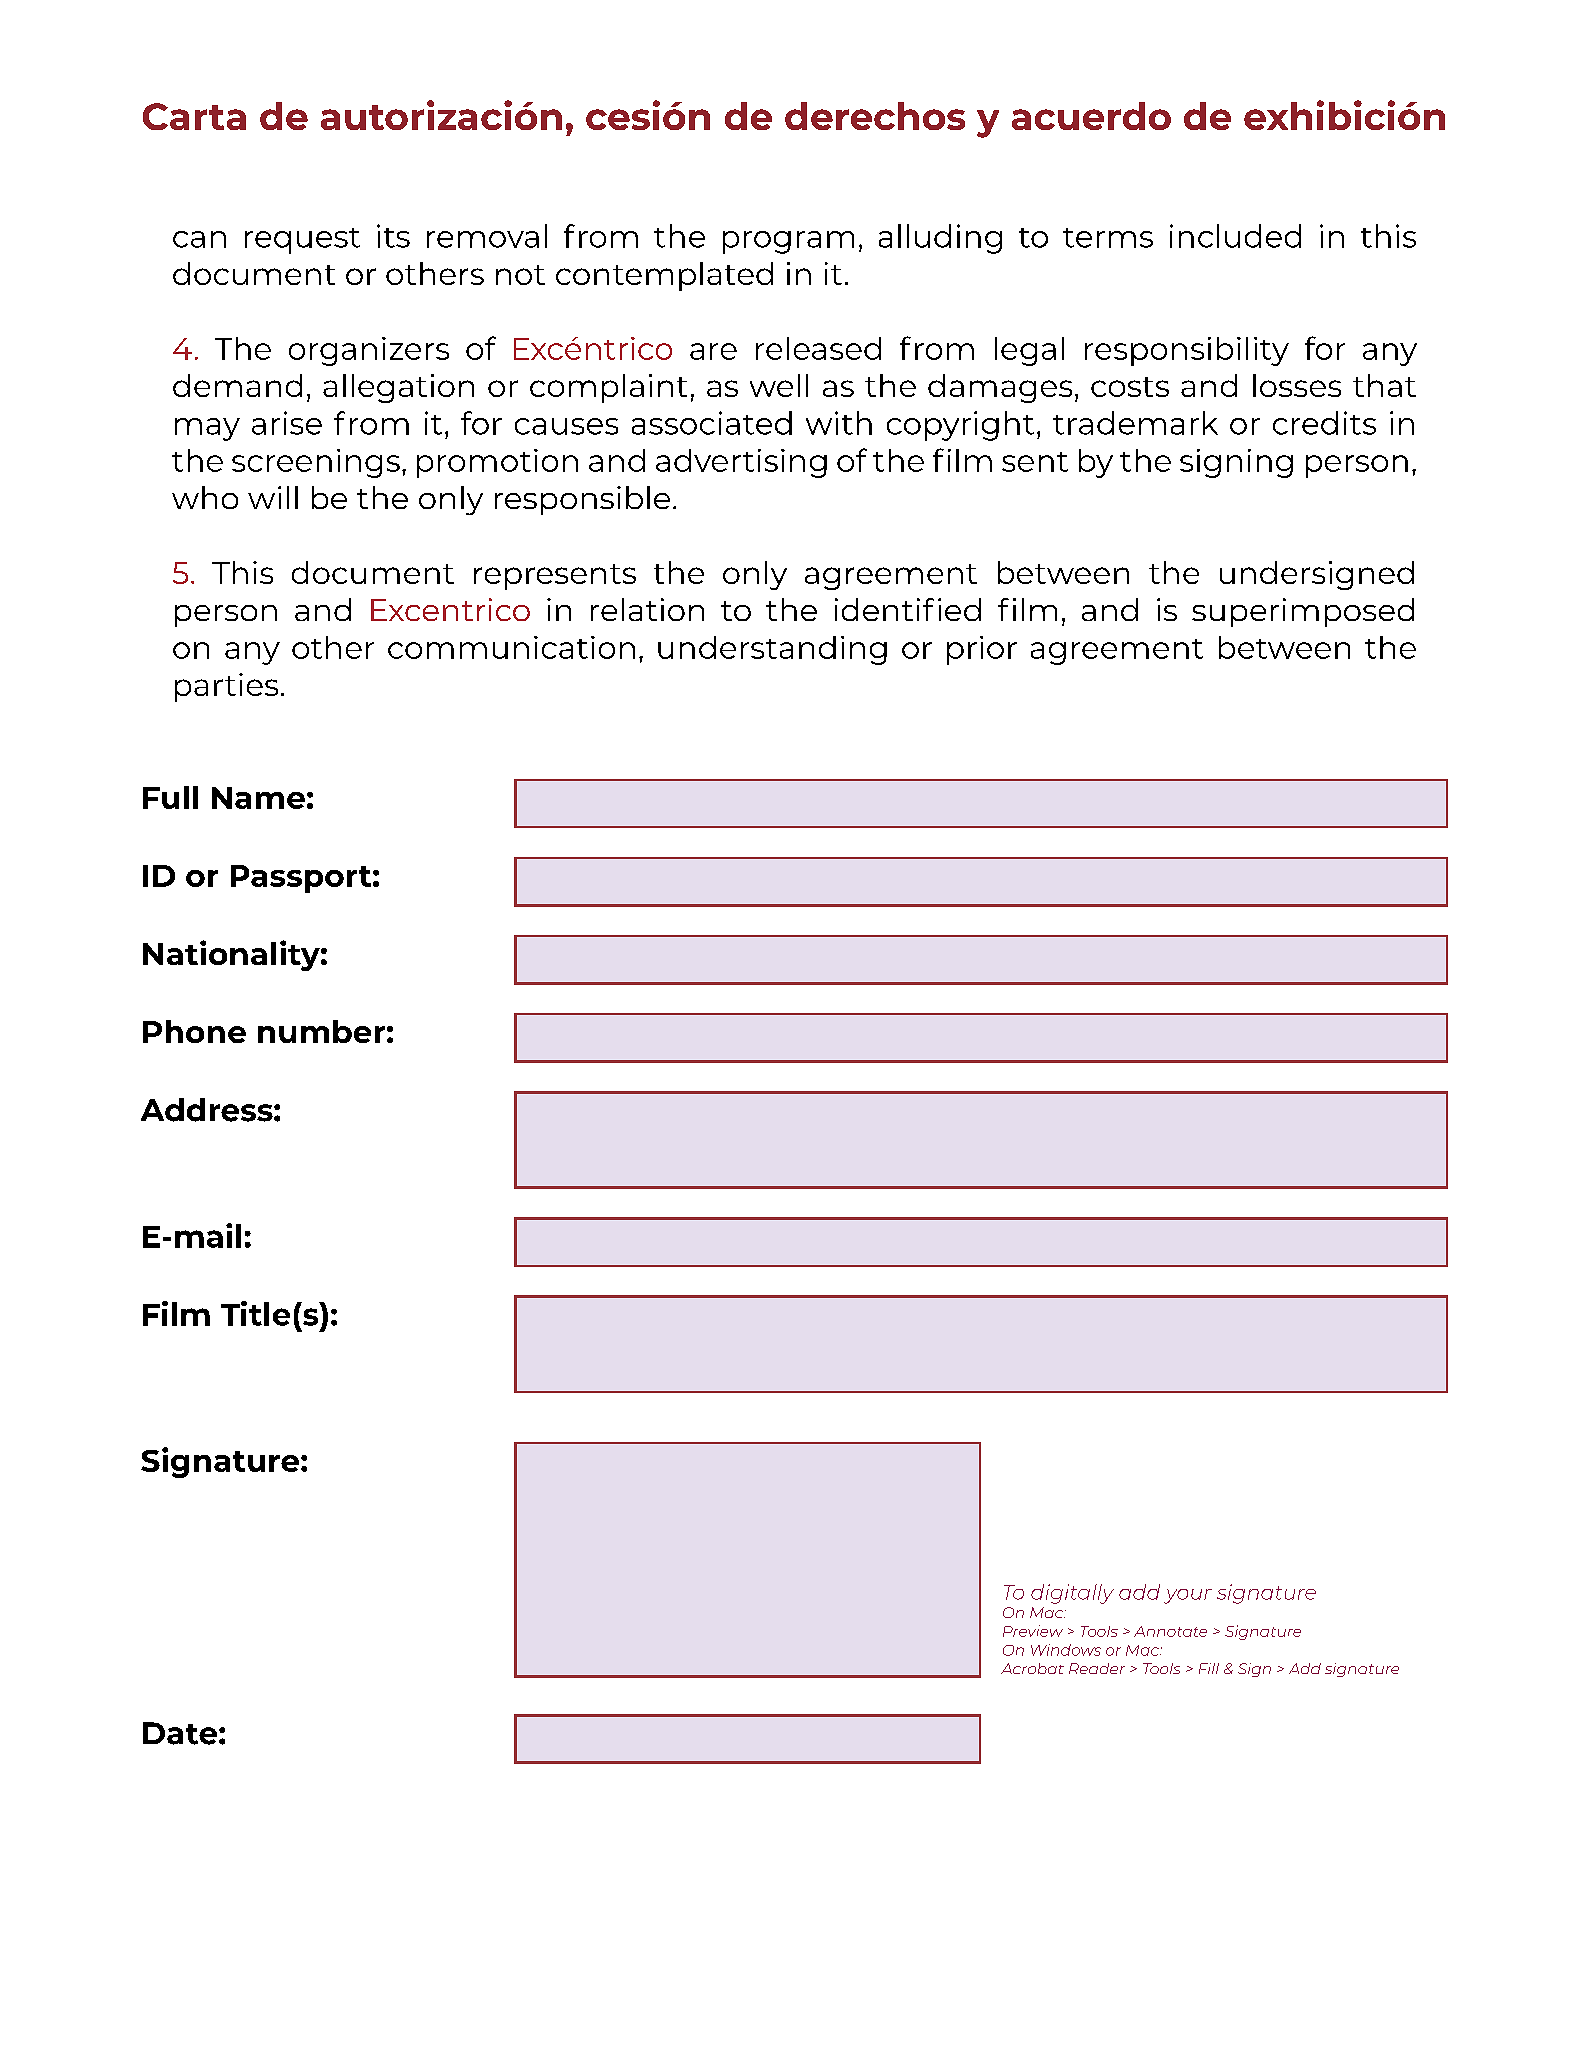  What do you see at coordinates (772, 650) in the screenshot?
I see `understanding` at bounding box center [772, 650].
